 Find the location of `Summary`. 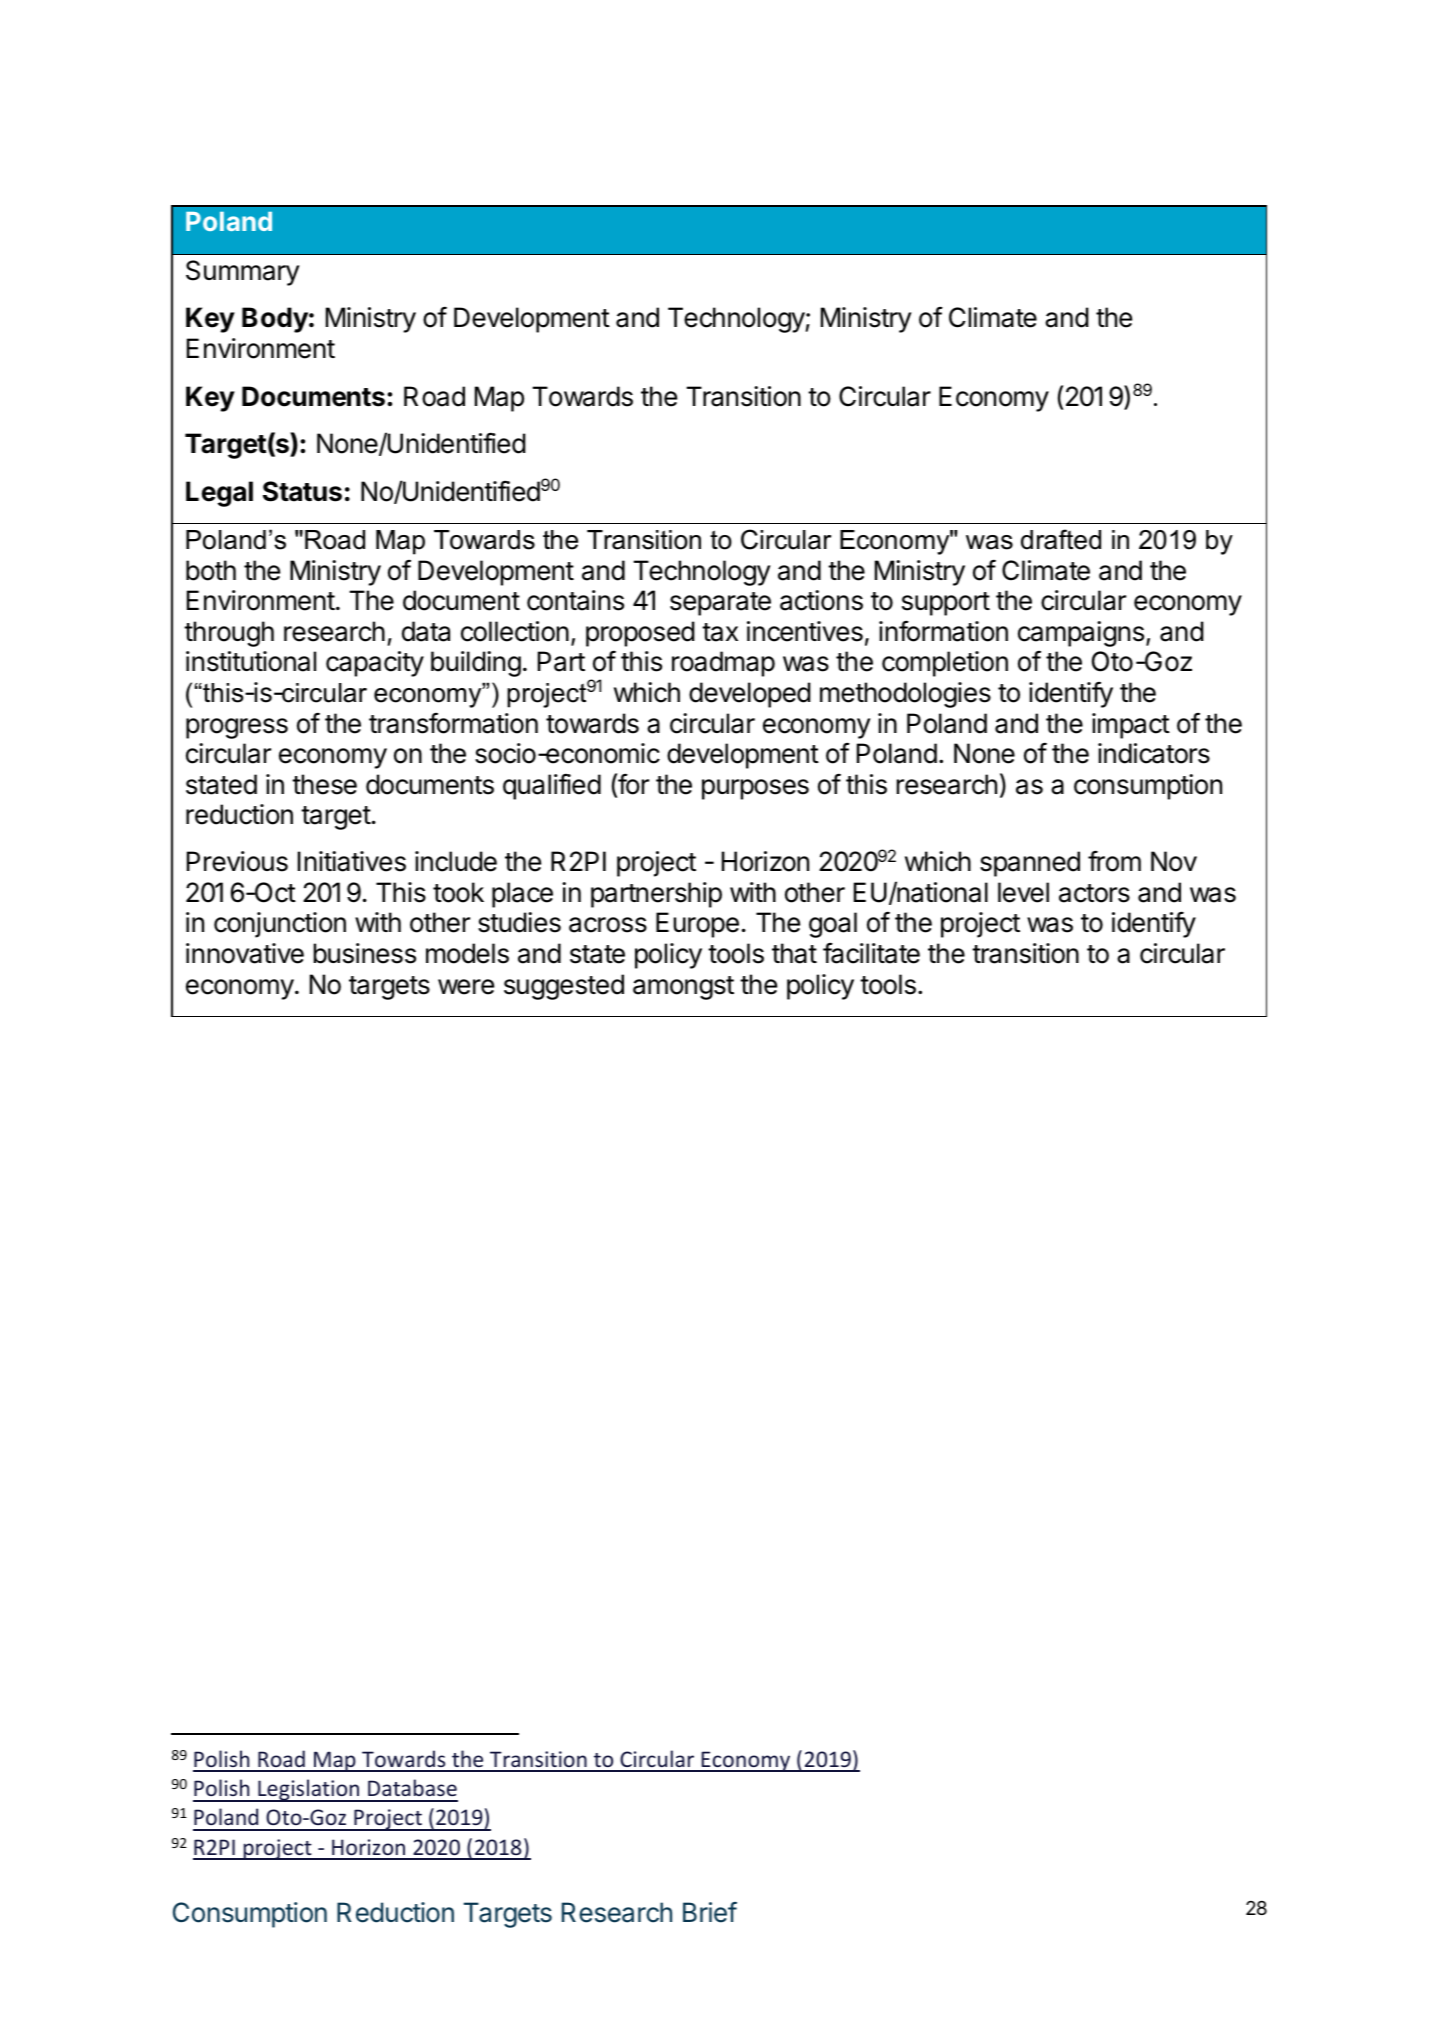

Summary is located at coordinates (243, 273).
